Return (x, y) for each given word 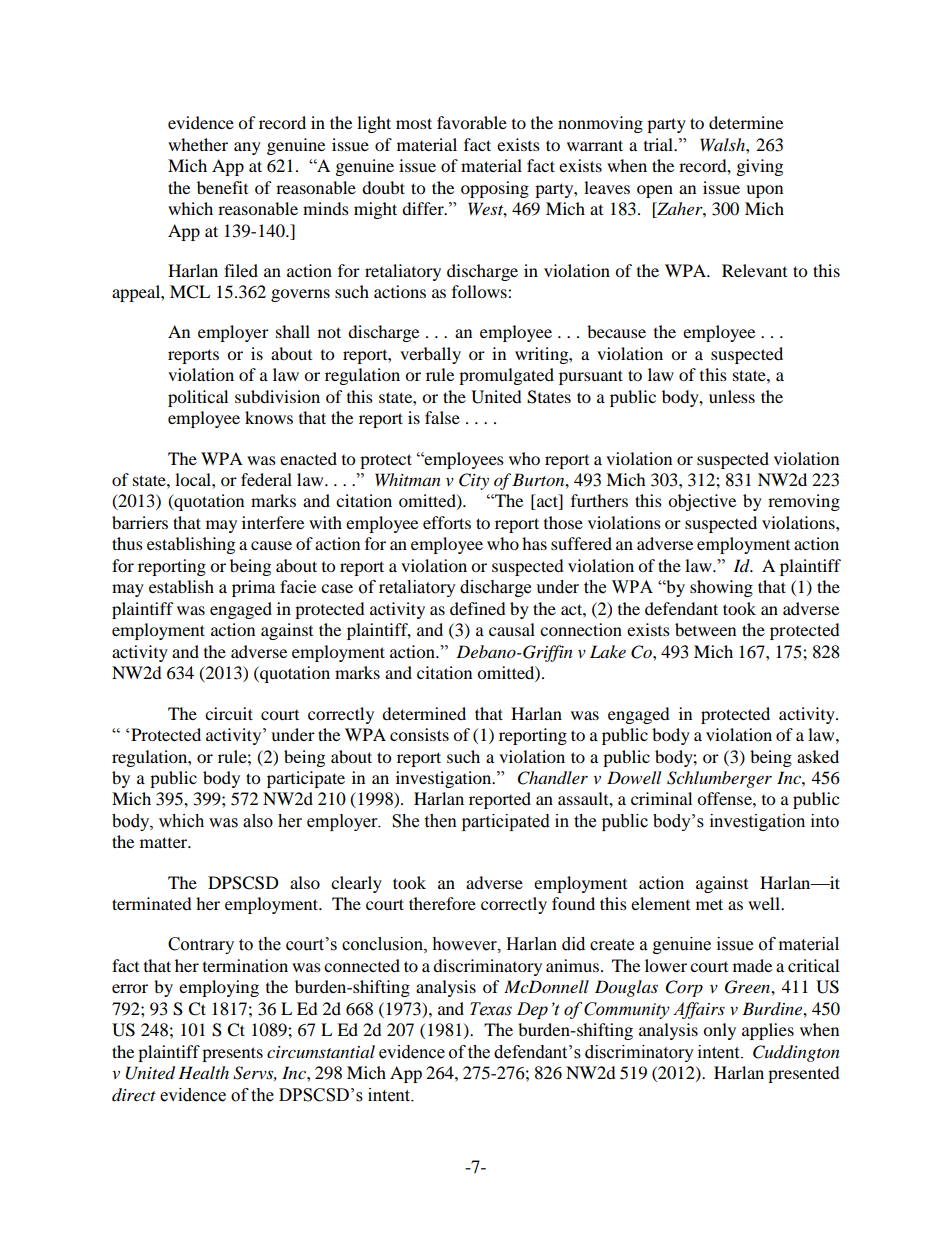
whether (198, 144)
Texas (491, 1009)
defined (478, 608)
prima (253, 588)
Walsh (723, 144)
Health (203, 1072)
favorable (472, 122)
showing (721, 588)
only (719, 1031)
